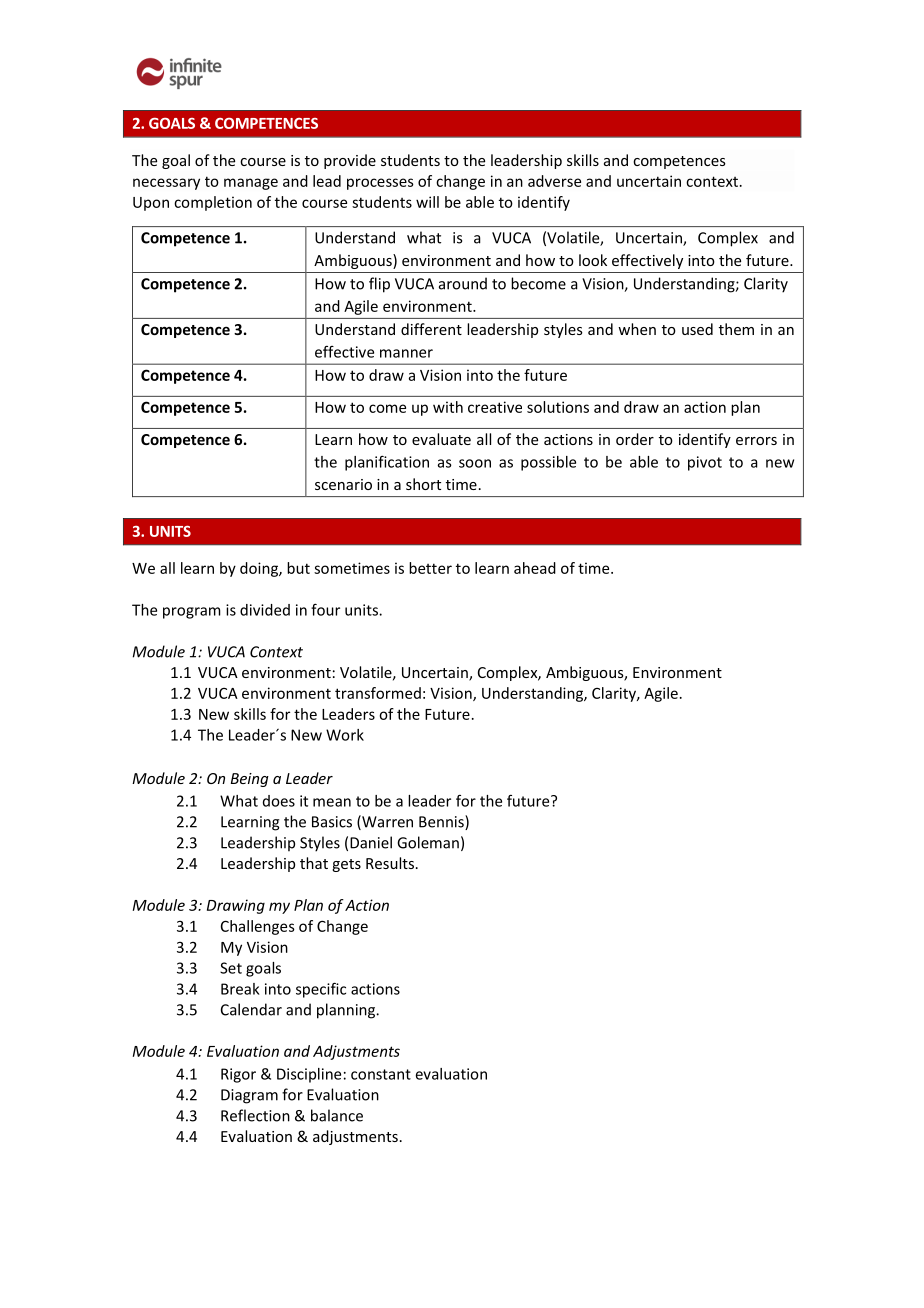 The image size is (924, 1308). Describe the element at coordinates (705, 463) in the screenshot. I see `pivot` at that location.
